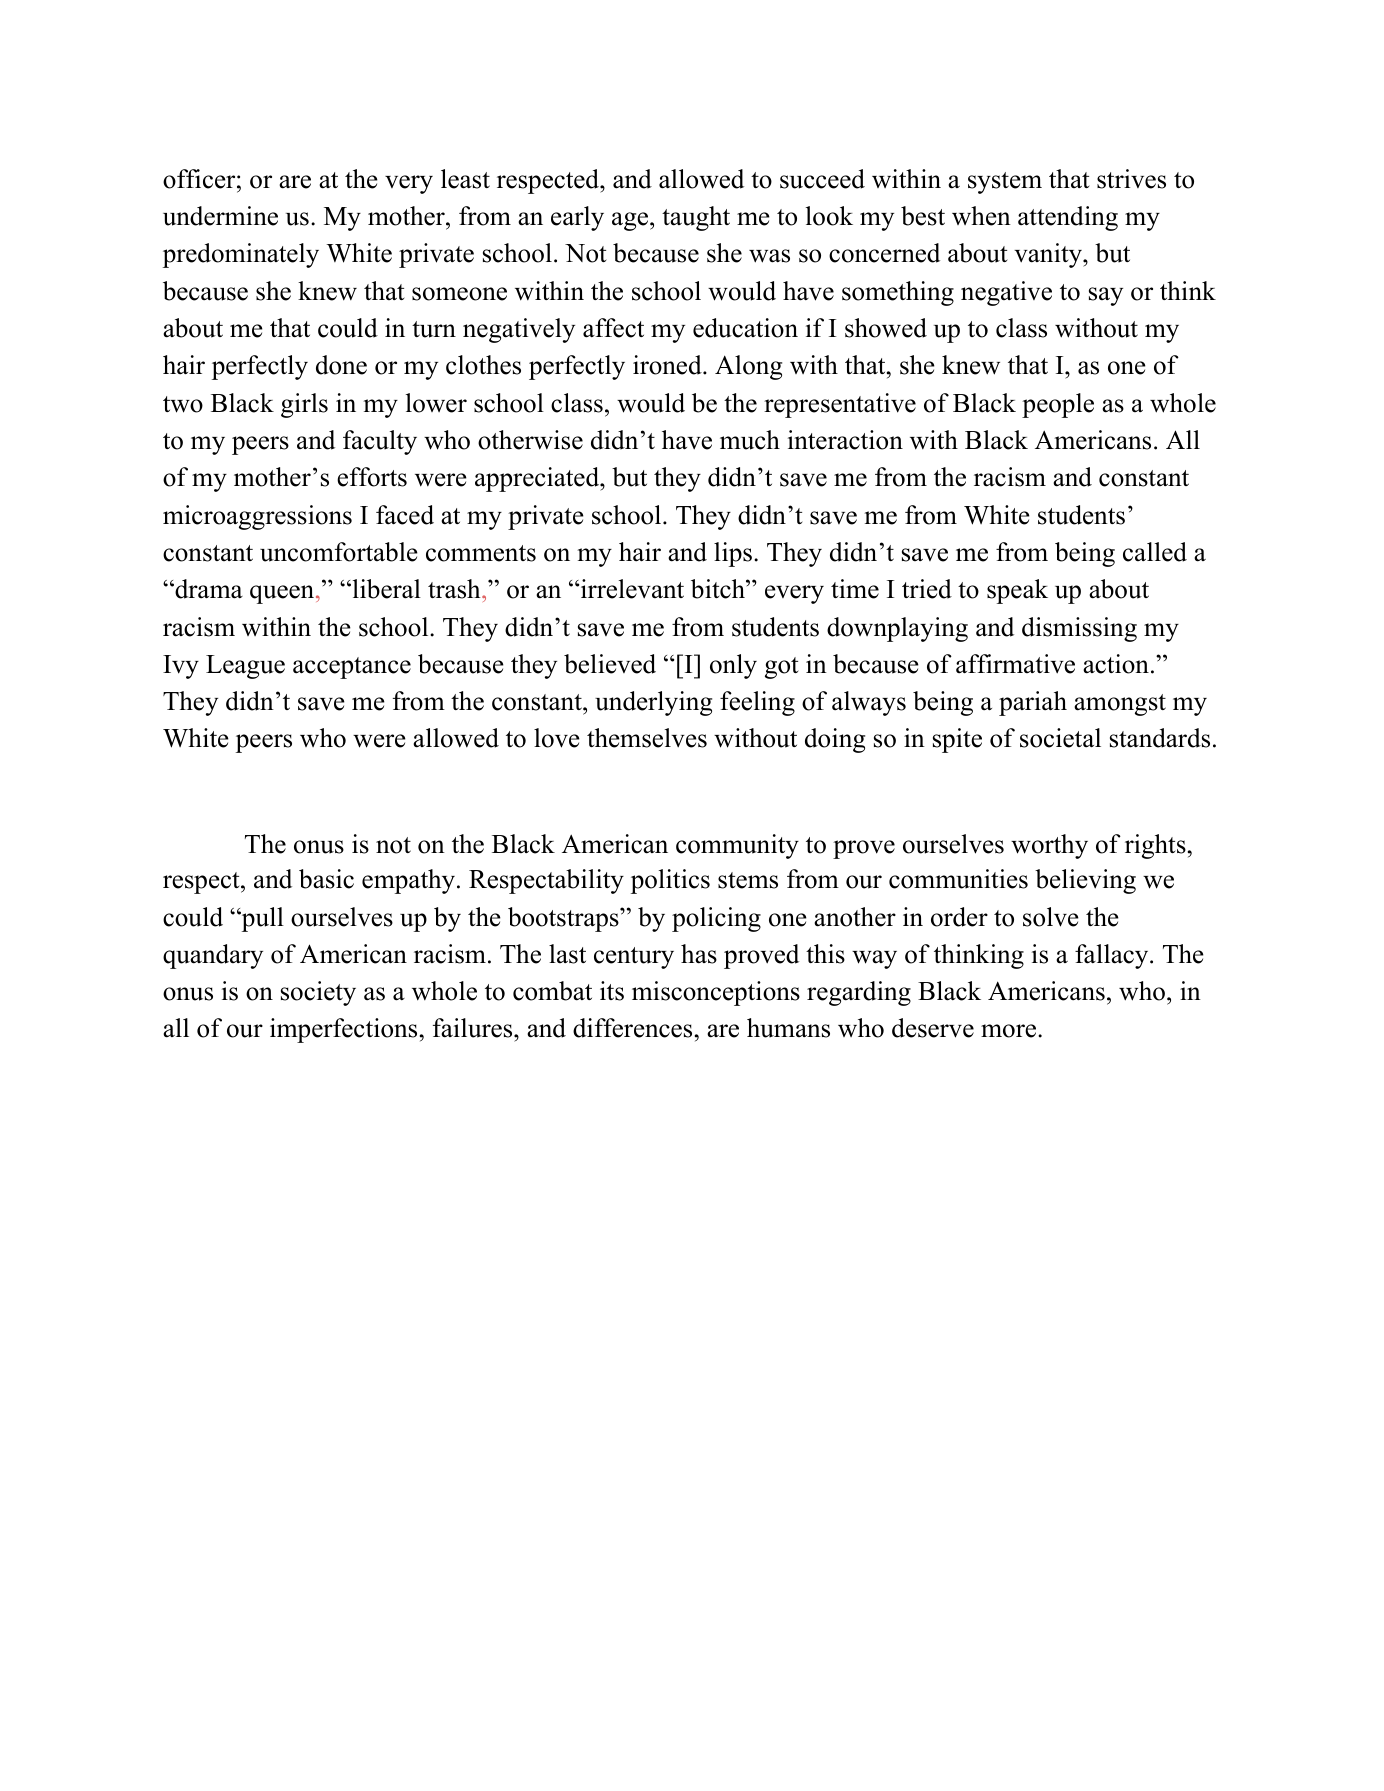 Image resolution: width=1384 pixels, height=1791 pixels. I want to click on societal, so click(1060, 738).
